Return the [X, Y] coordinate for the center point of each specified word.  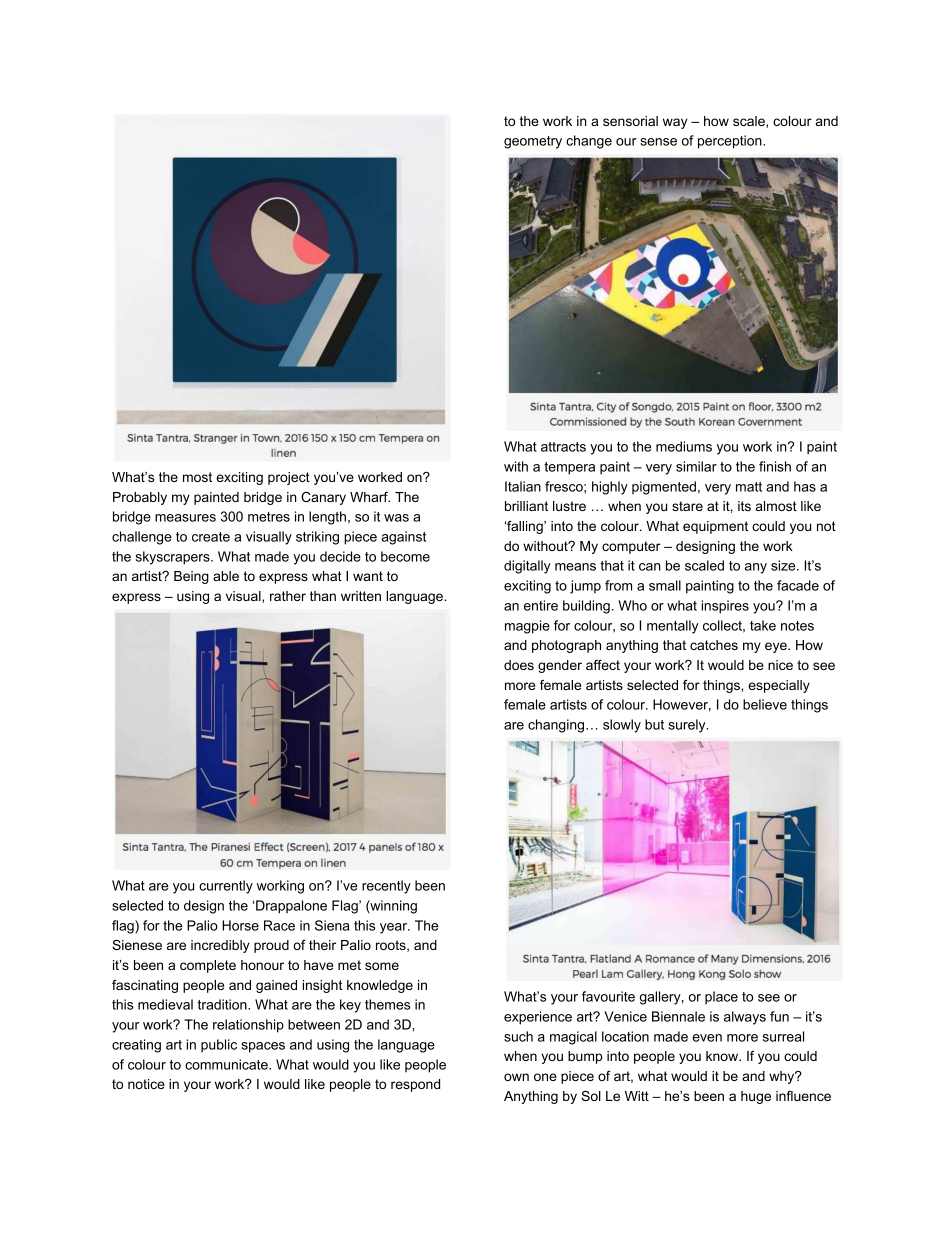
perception [731, 142]
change [589, 142]
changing [556, 726]
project [289, 478]
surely [688, 726]
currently [226, 887]
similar [696, 466]
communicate [227, 1064]
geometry [533, 142]
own [516, 1077]
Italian [523, 486]
